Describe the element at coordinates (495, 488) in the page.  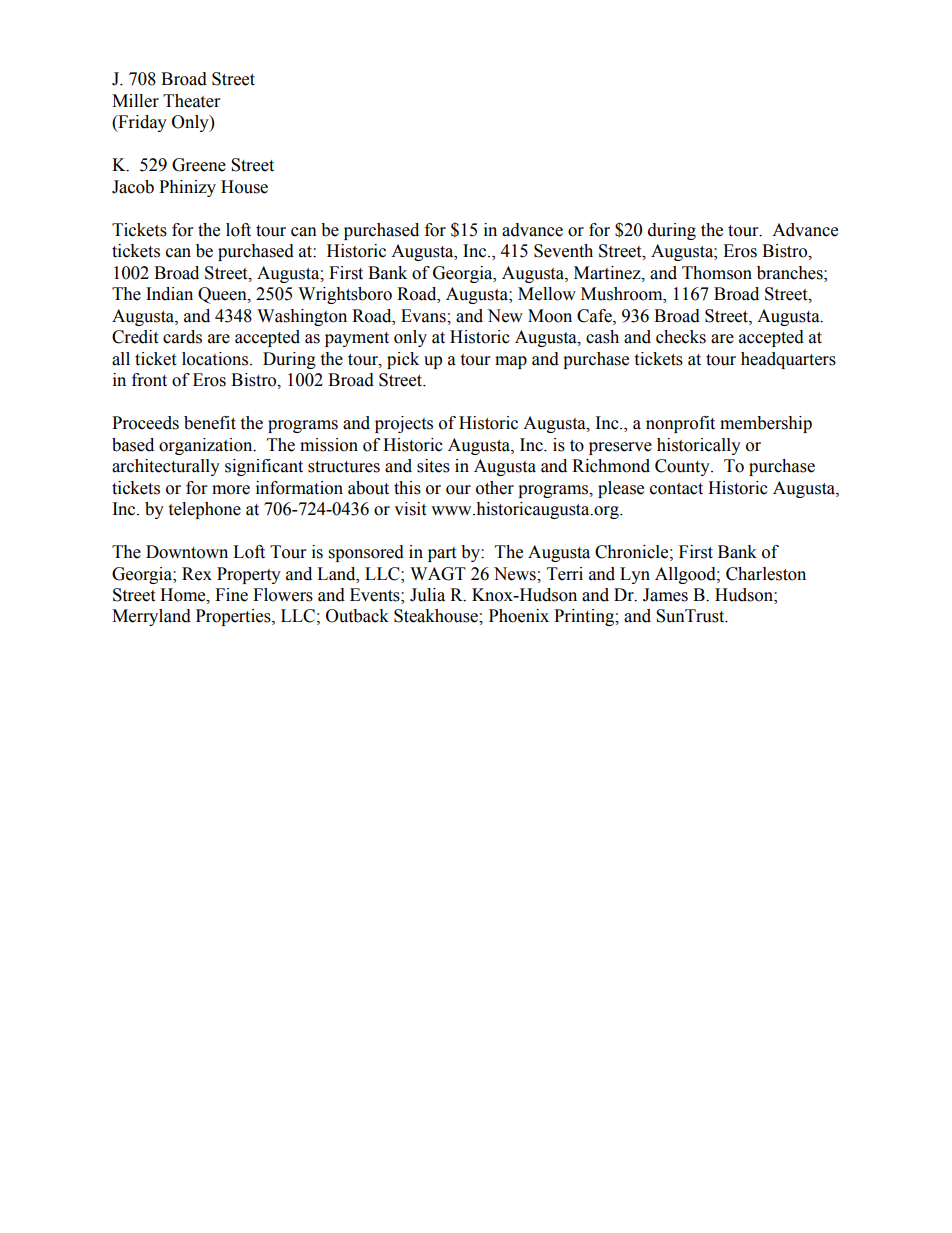
I see `other` at that location.
